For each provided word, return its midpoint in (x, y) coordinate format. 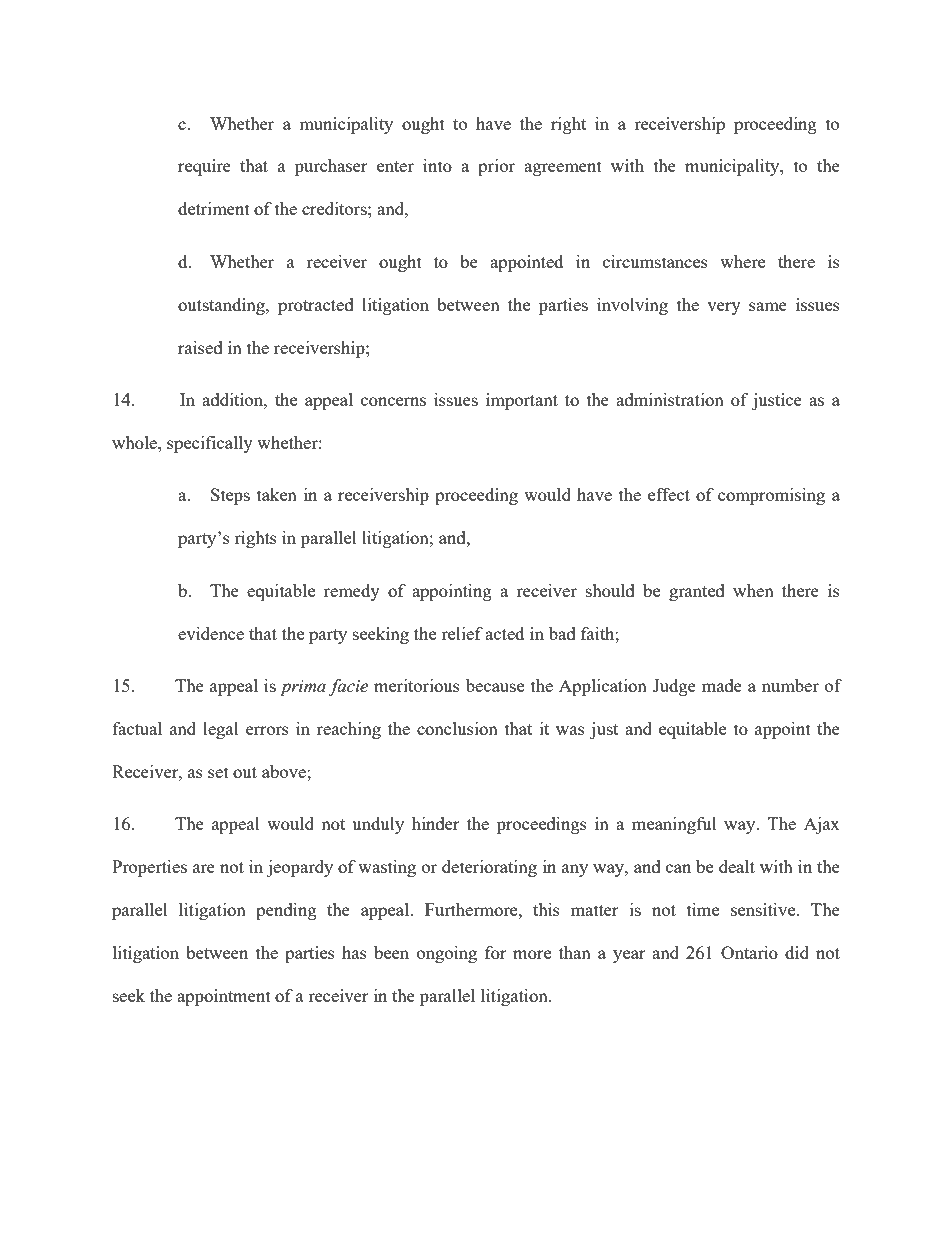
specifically (210, 444)
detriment (214, 208)
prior (496, 167)
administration (670, 399)
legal (221, 730)
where (742, 261)
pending (286, 911)
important (522, 401)
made (722, 685)
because (495, 685)
